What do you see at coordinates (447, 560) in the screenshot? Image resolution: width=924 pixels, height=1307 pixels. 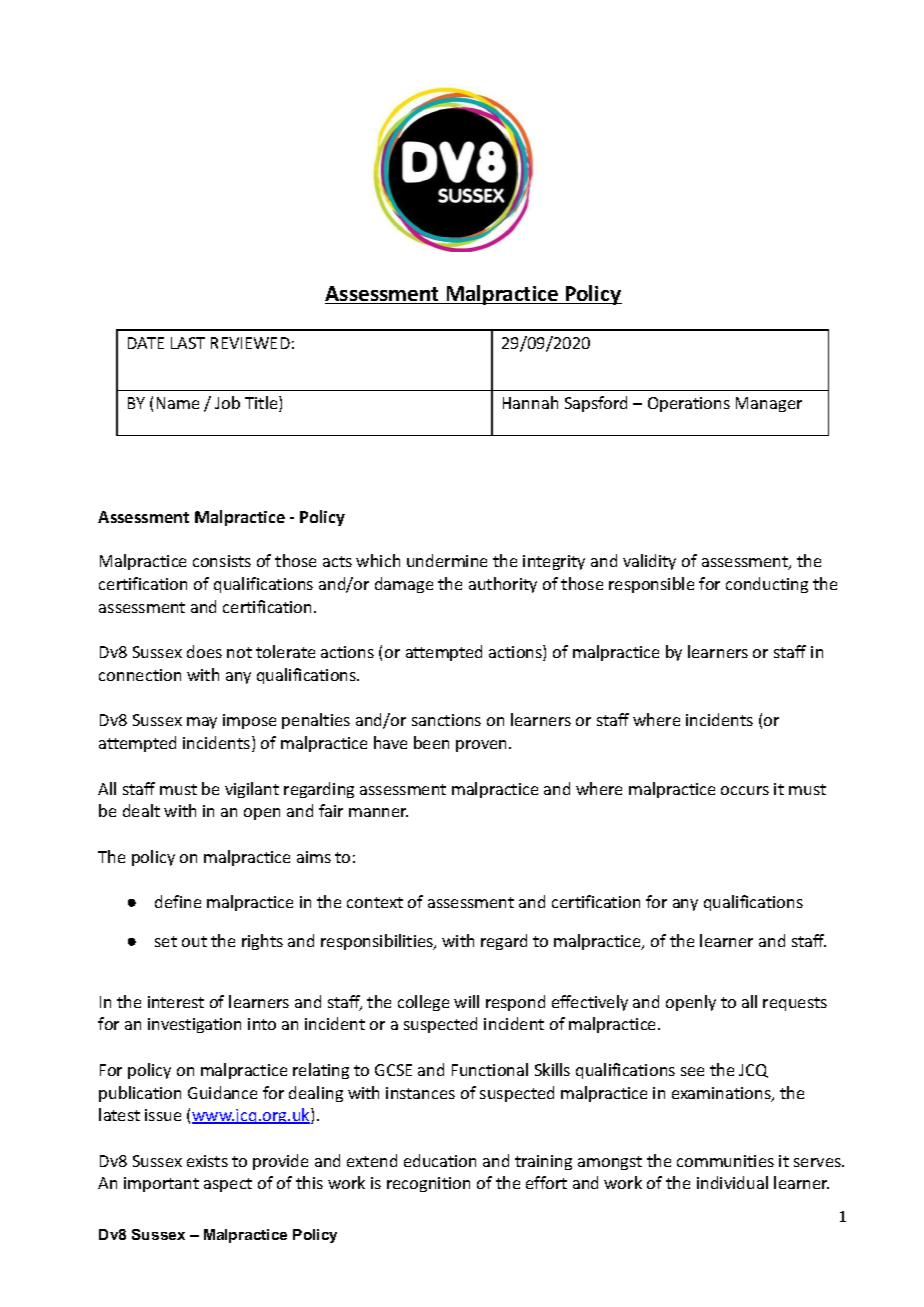 I see `undermine` at bounding box center [447, 560].
